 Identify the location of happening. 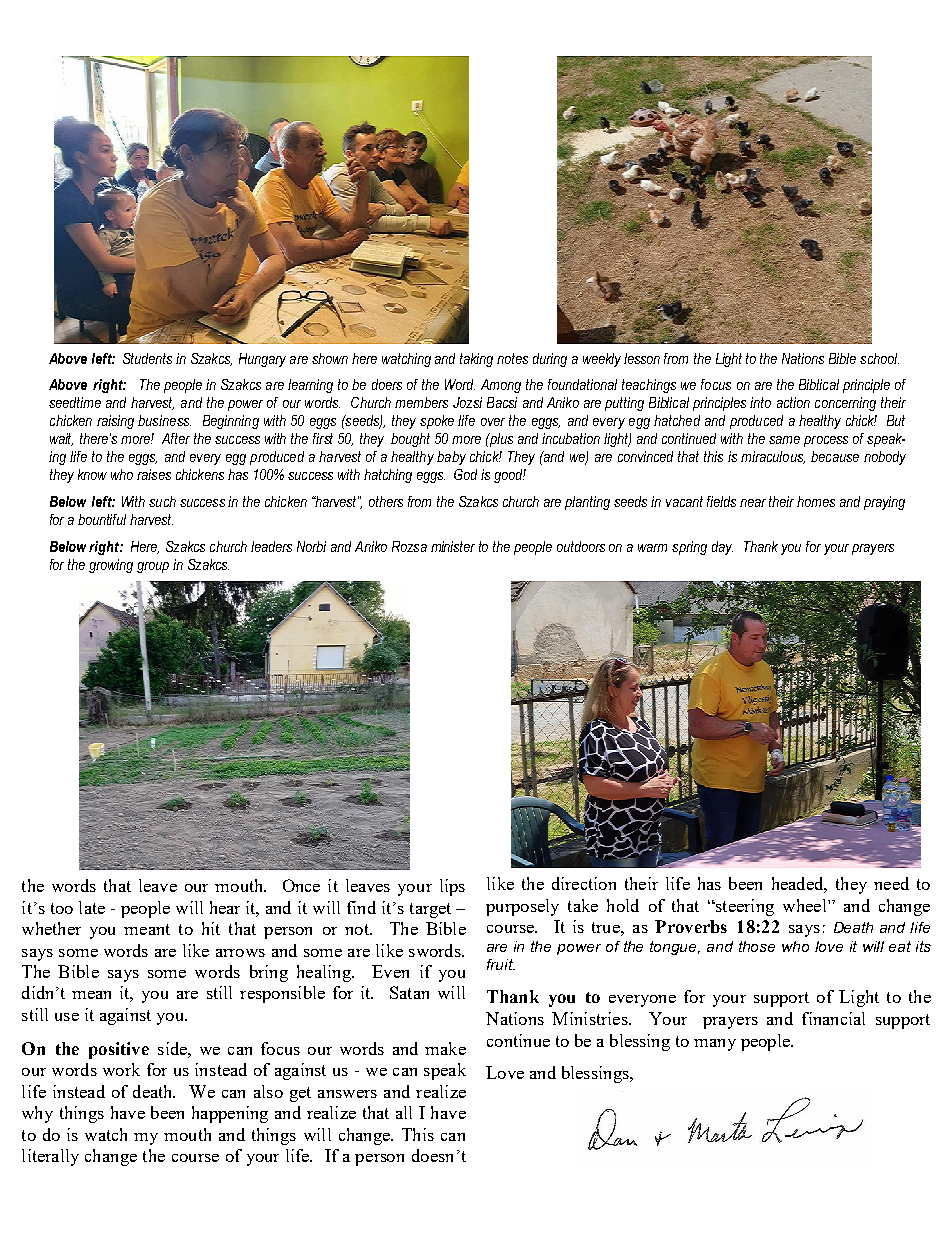
(230, 1114).
